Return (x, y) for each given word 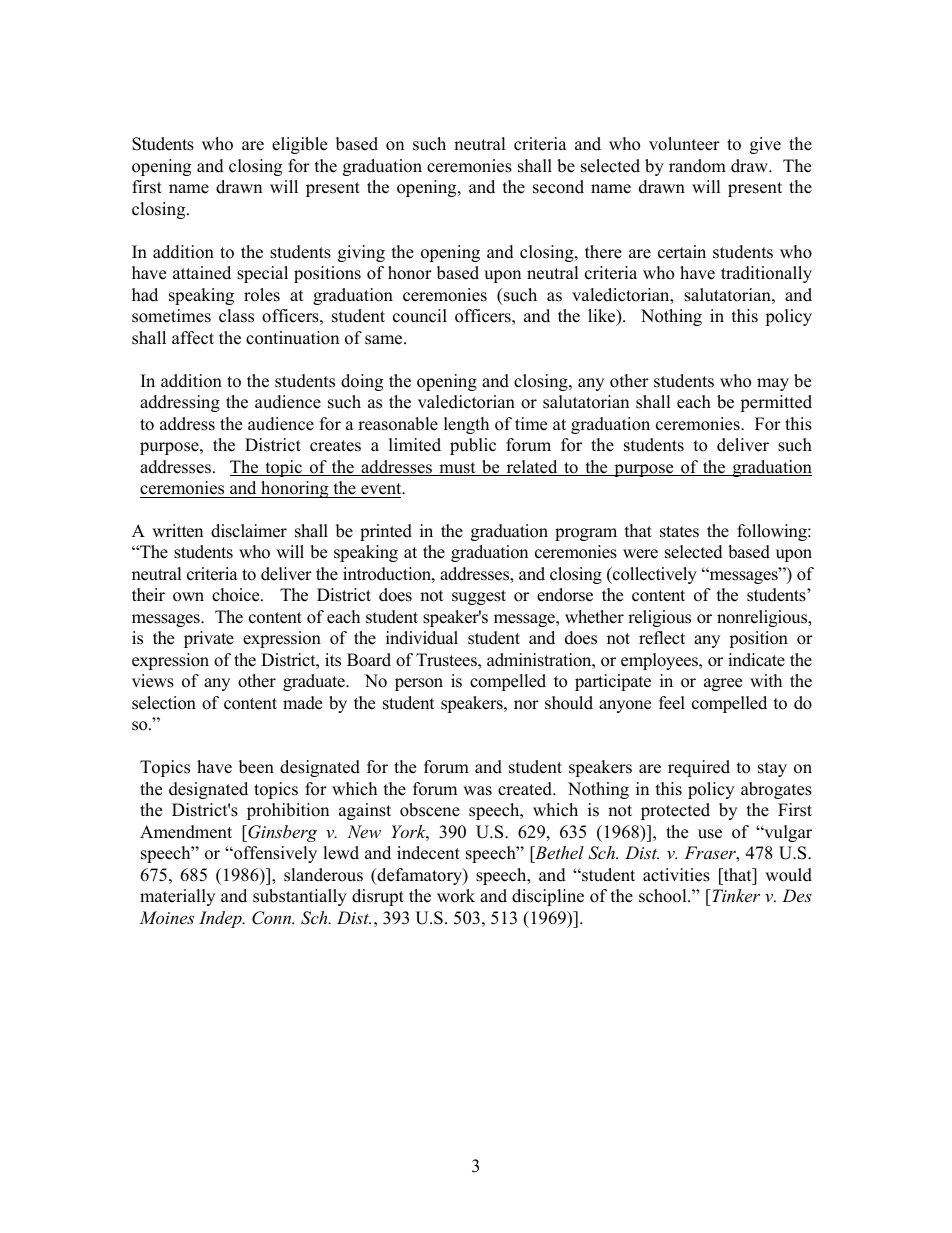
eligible (299, 145)
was (477, 791)
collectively (654, 575)
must (457, 469)
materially (177, 897)
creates (335, 446)
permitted (776, 403)
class (236, 316)
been (256, 767)
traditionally (766, 274)
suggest (479, 597)
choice (237, 595)
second (558, 187)
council (420, 316)
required (699, 768)
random (697, 166)
